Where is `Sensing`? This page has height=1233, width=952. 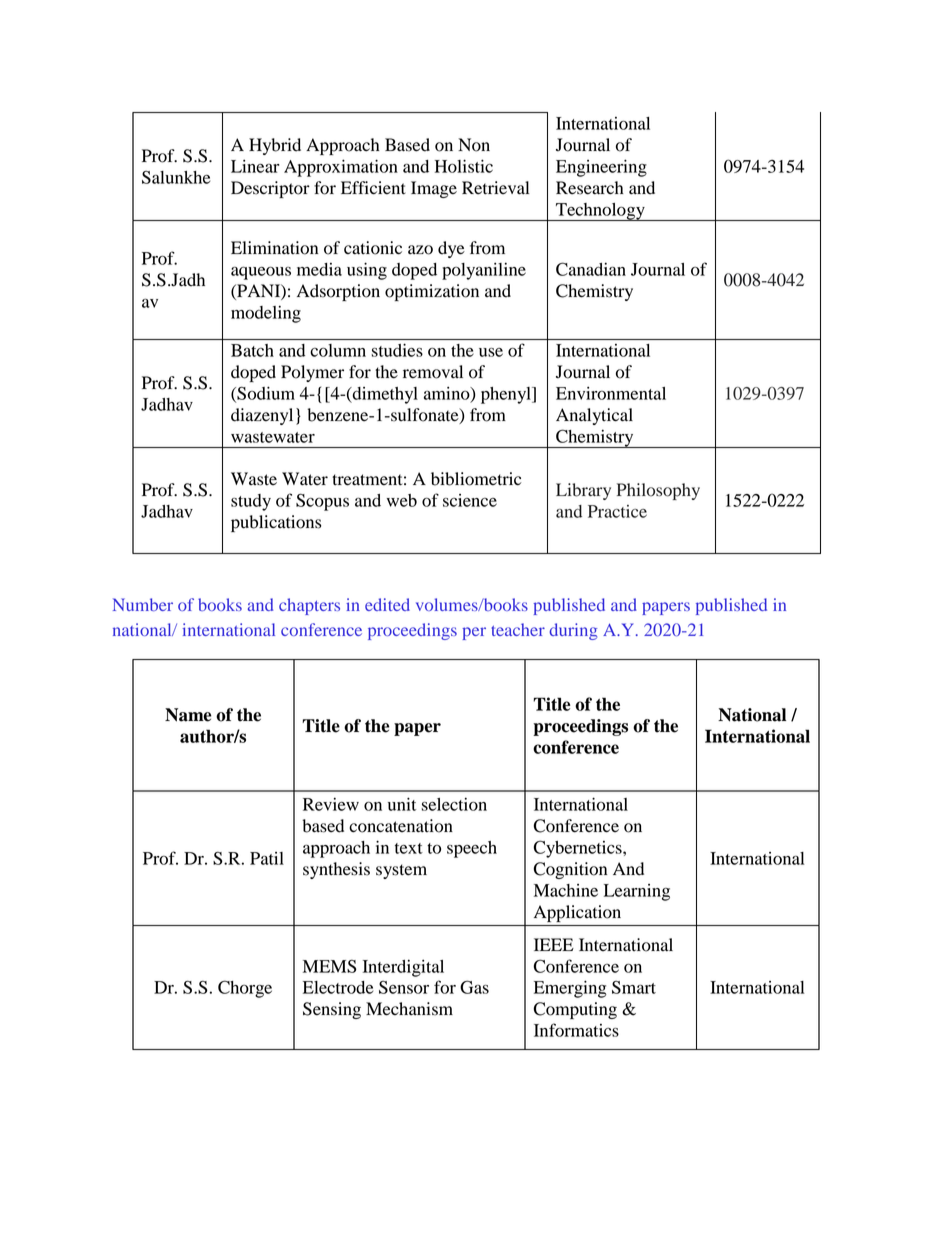 Sensing is located at coordinates (332, 1010).
